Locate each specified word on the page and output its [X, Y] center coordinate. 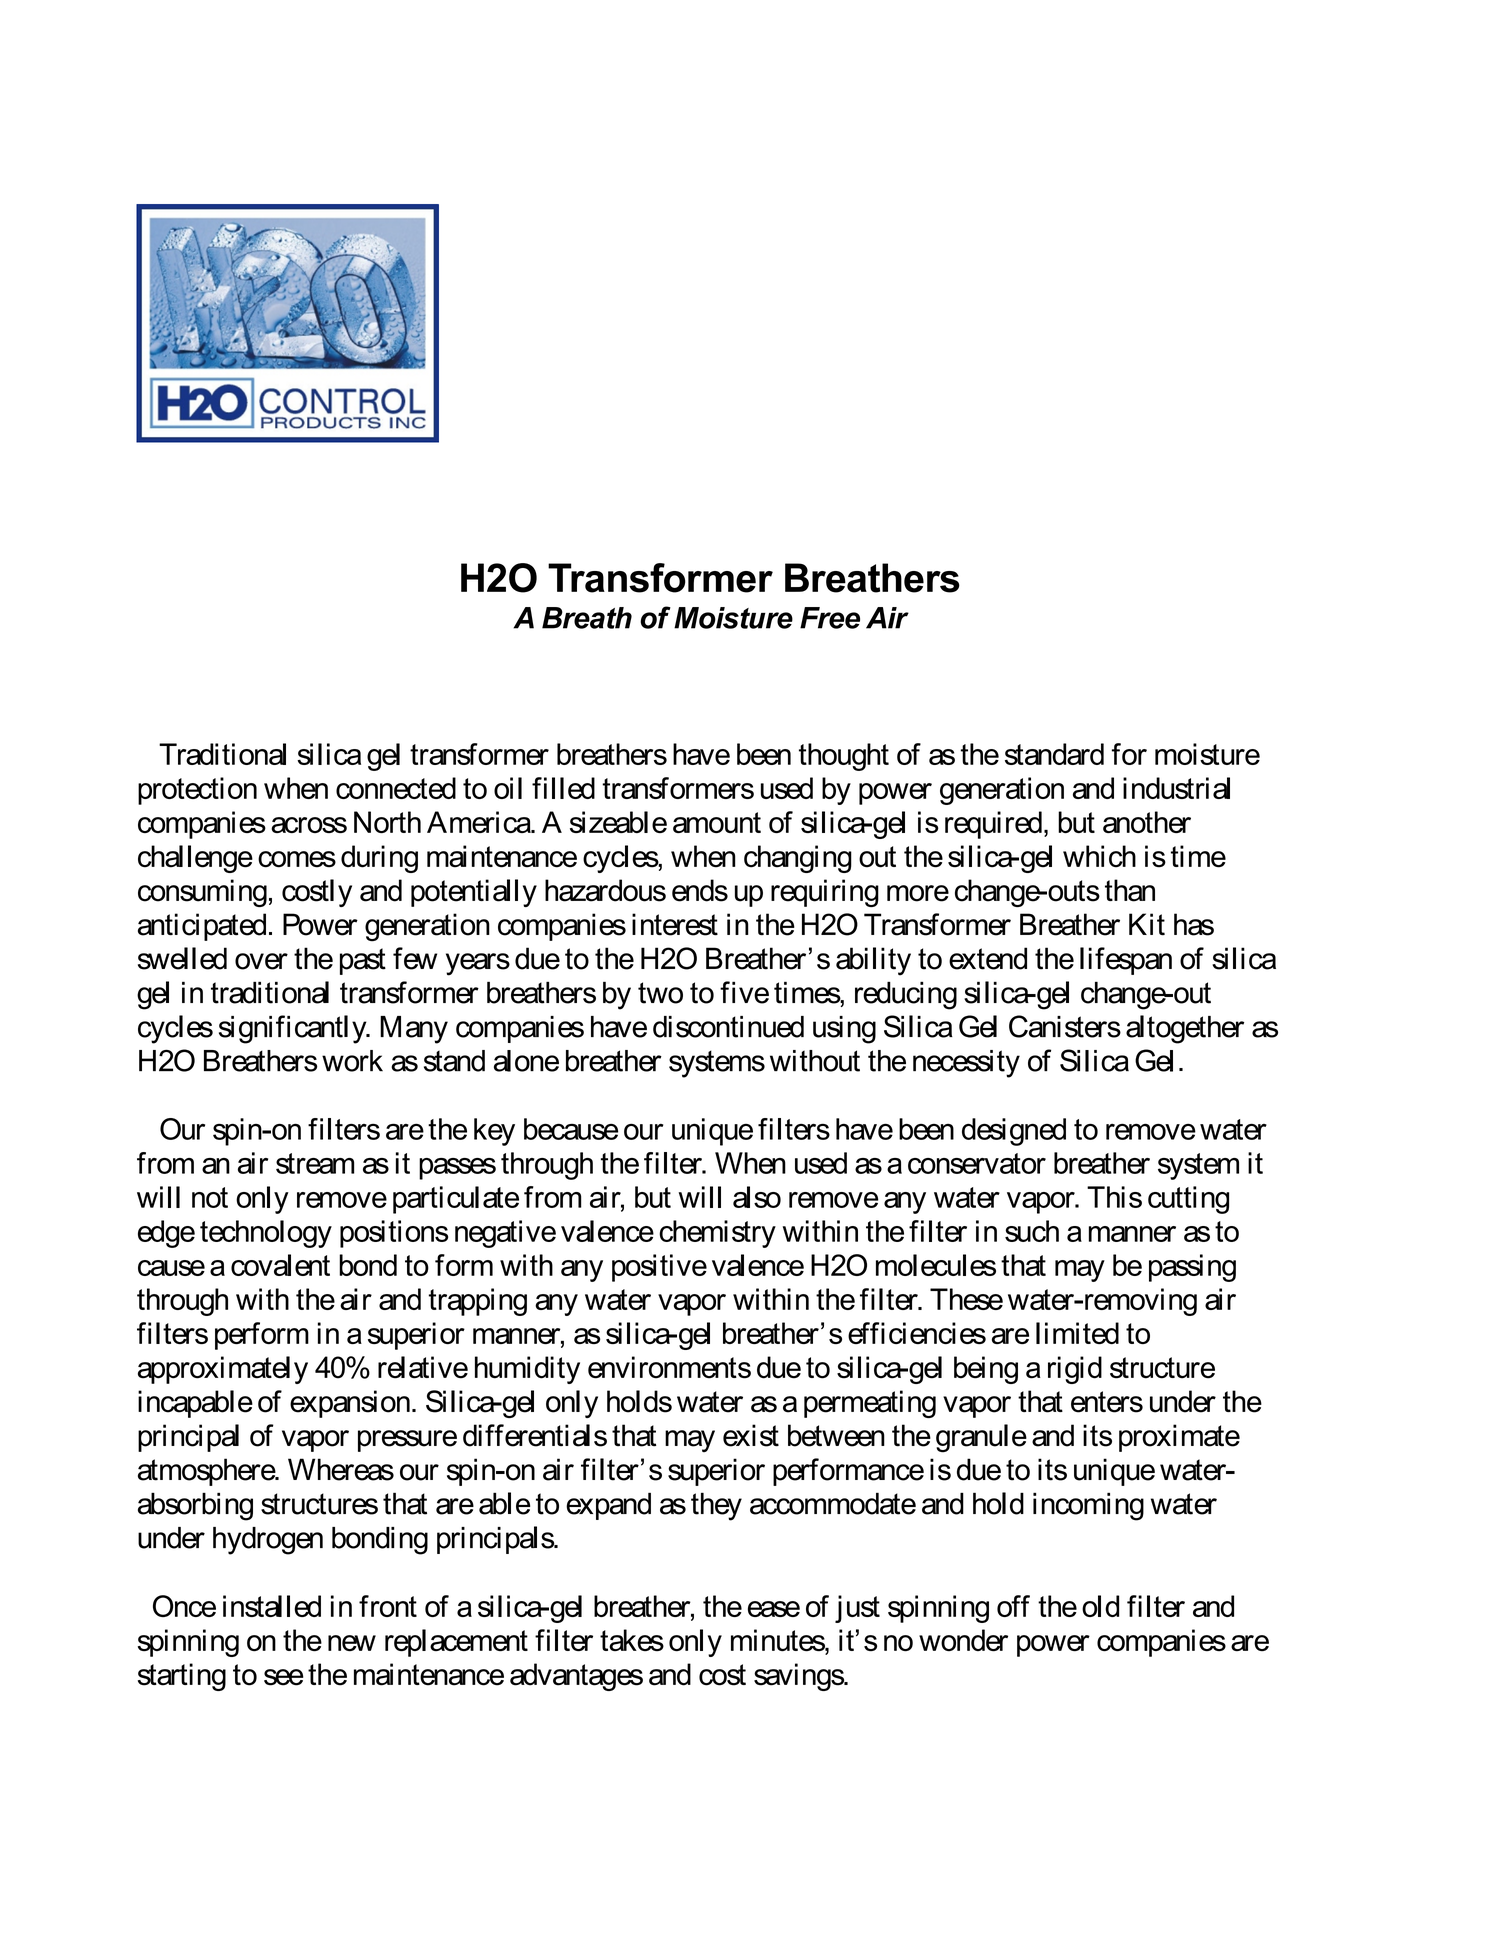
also [757, 1197]
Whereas [341, 1469]
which [1099, 856]
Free [830, 618]
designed [1014, 1132]
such [1032, 1231]
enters [1107, 1402]
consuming [202, 893]
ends [700, 890]
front [388, 1606]
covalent [280, 1265]
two [660, 993]
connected [396, 788]
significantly [294, 1029]
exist [751, 1435]
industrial [1176, 788]
